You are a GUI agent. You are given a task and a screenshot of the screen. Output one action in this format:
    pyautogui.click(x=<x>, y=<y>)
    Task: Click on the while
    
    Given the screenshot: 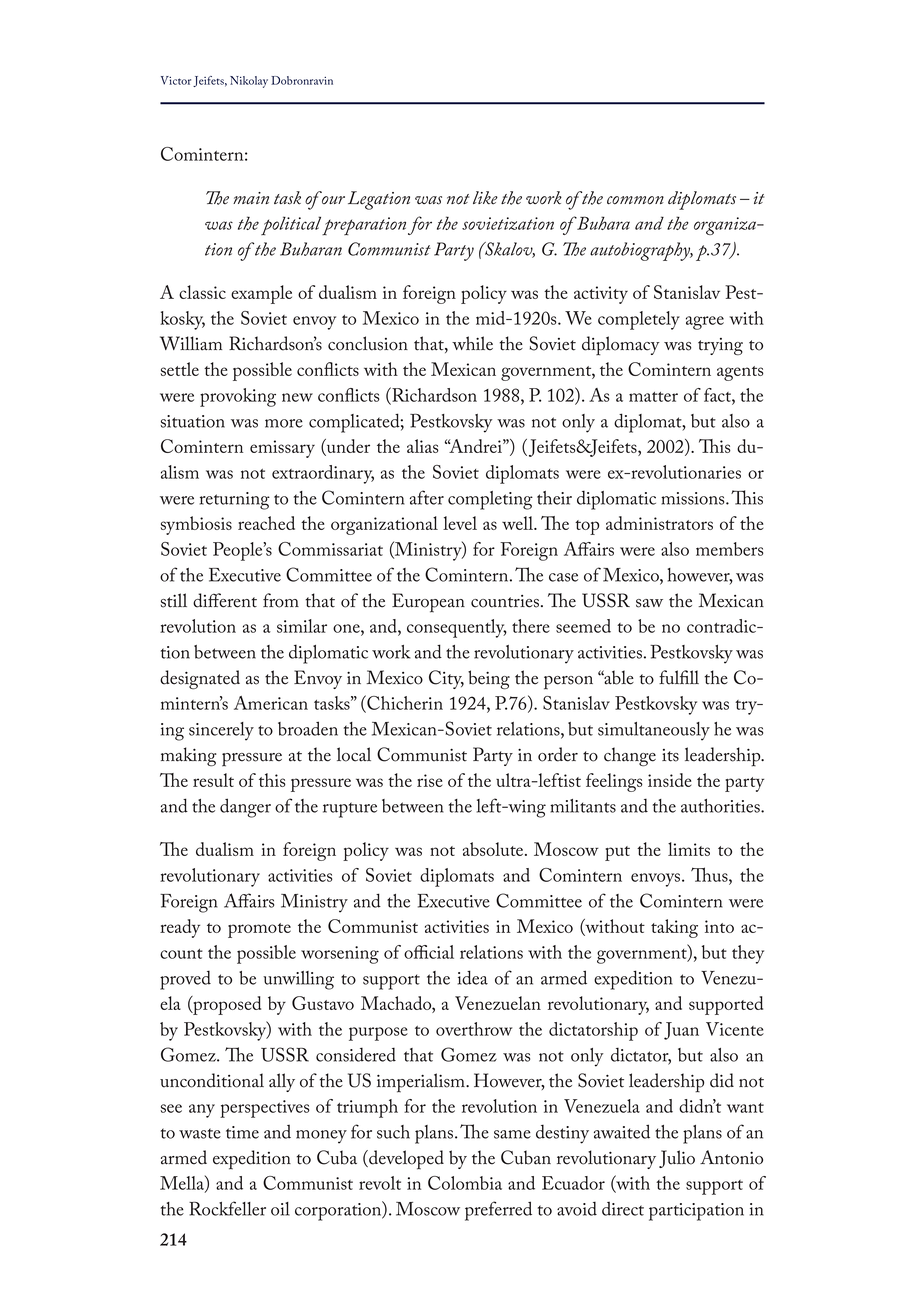 What is the action you would take?
    pyautogui.click(x=472, y=343)
